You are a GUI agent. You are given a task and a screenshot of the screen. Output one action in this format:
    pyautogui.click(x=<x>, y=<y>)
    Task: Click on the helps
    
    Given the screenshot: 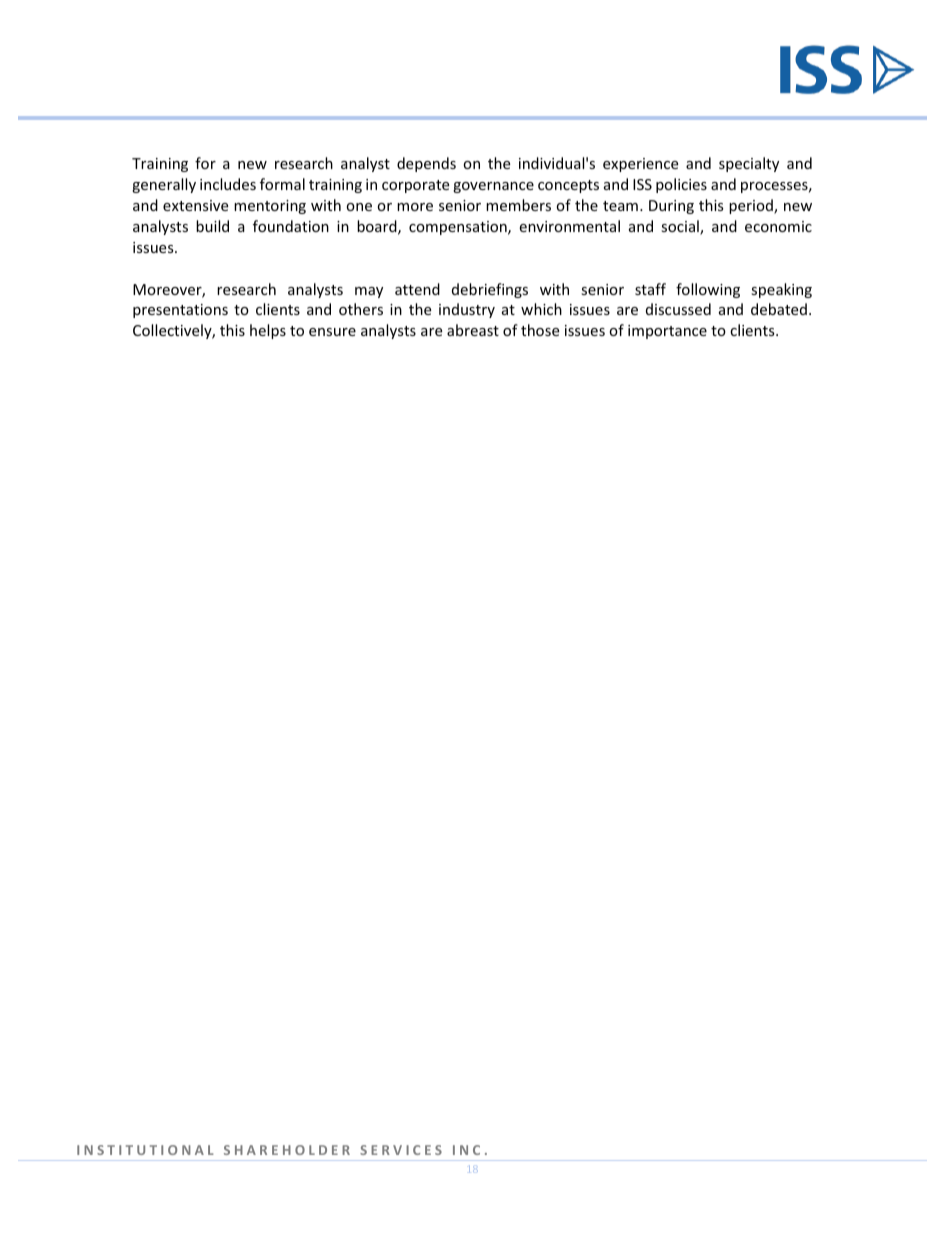 What is the action you would take?
    pyautogui.click(x=268, y=331)
